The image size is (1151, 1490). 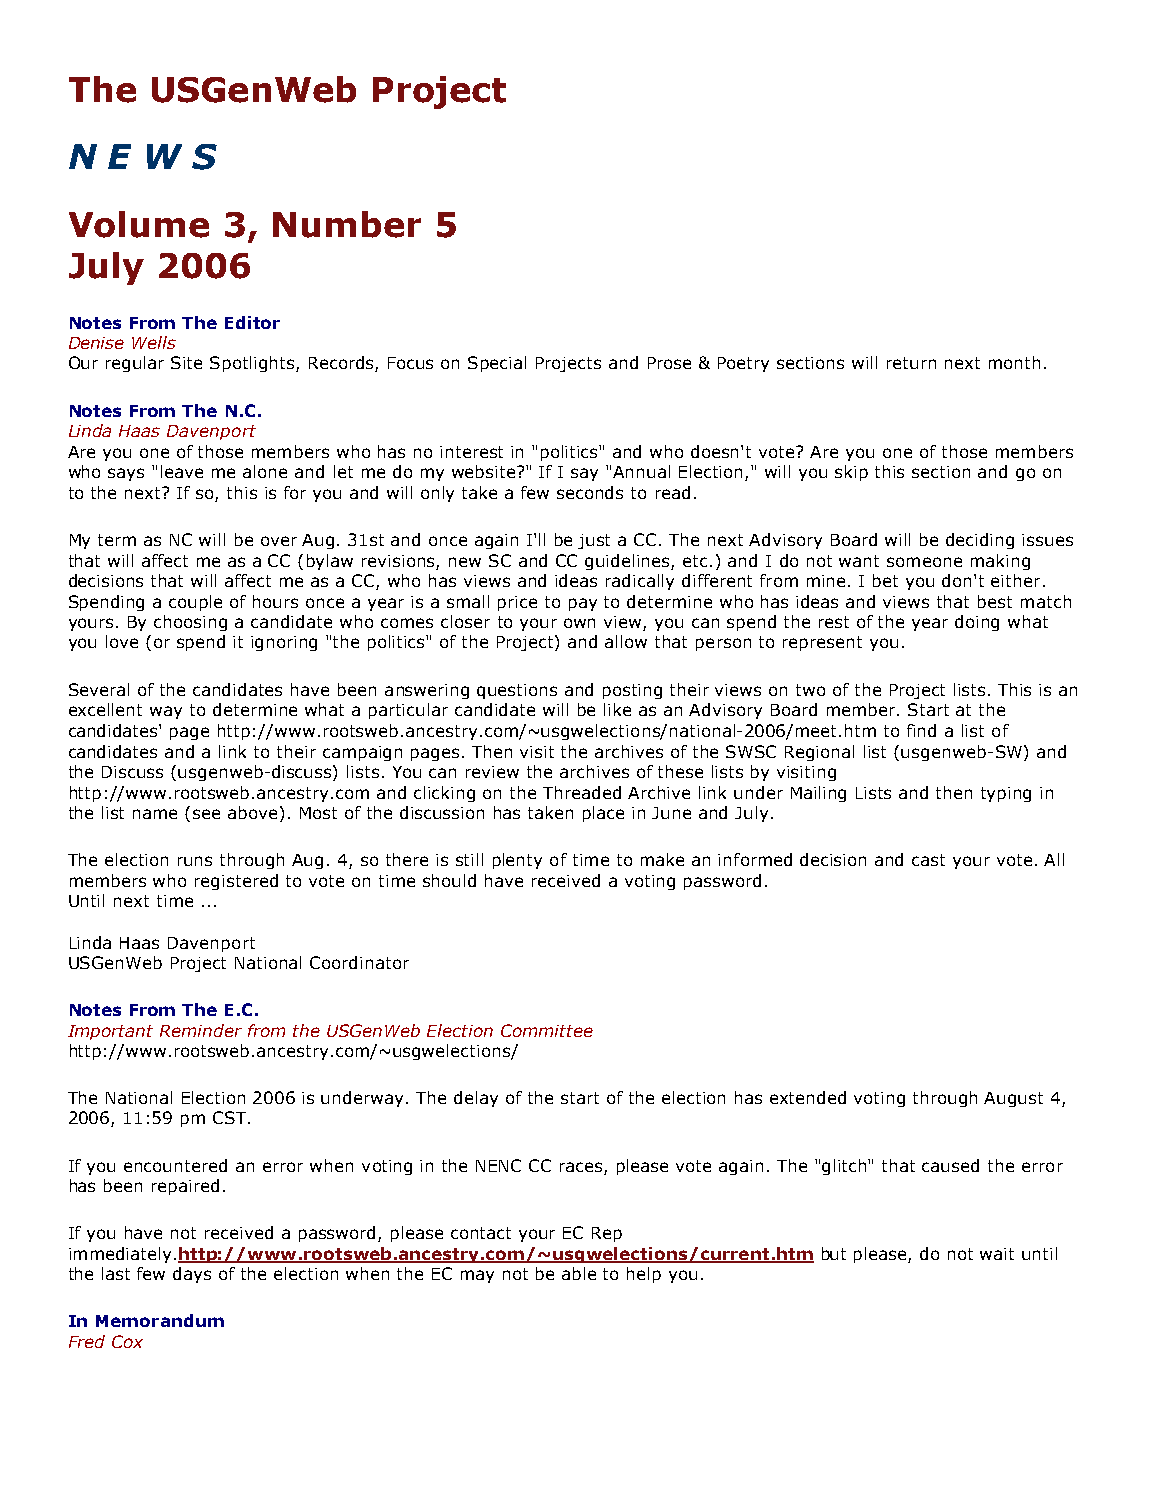 What do you see at coordinates (594, 541) in the screenshot?
I see `just` at bounding box center [594, 541].
